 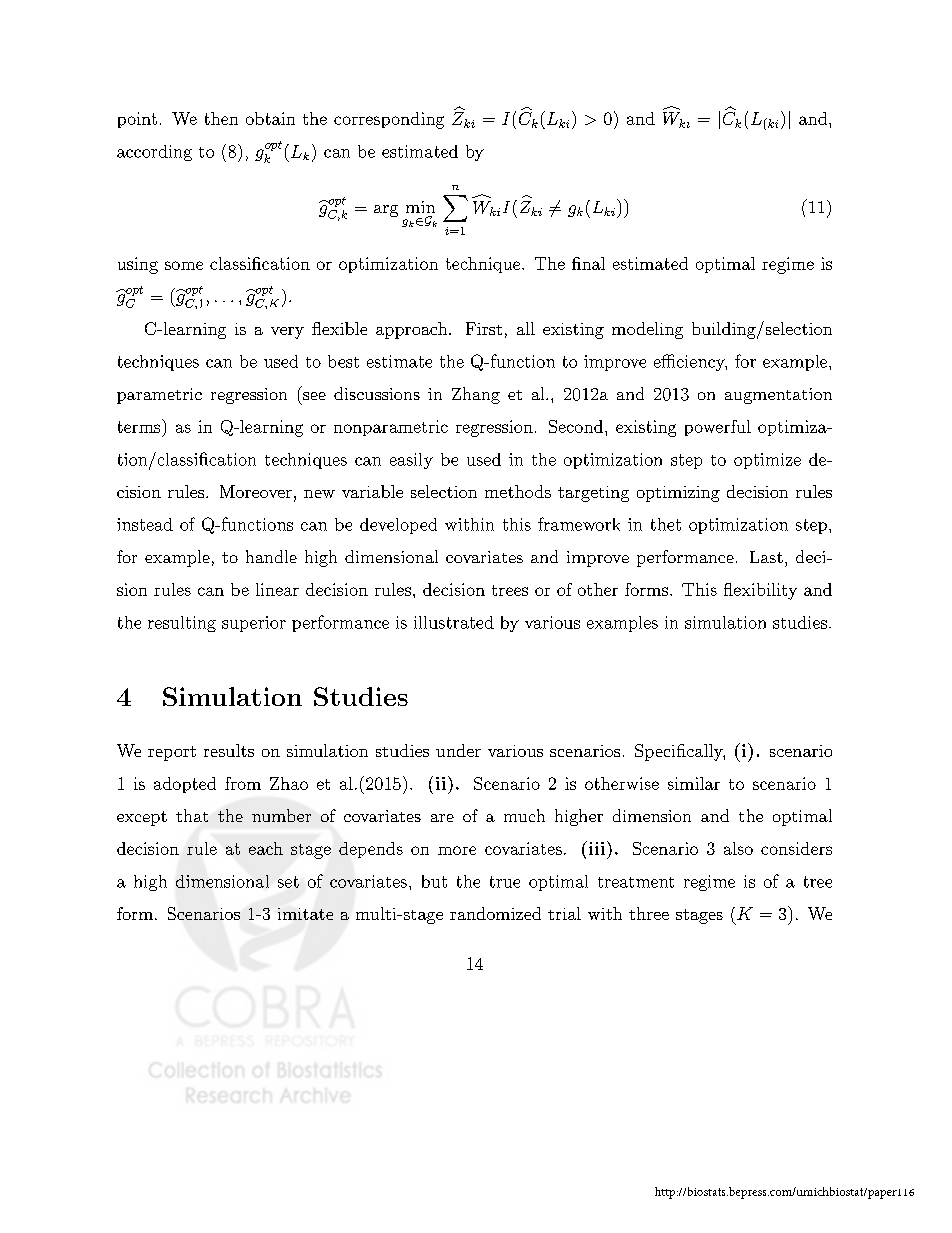 I want to click on then, so click(x=221, y=118).
